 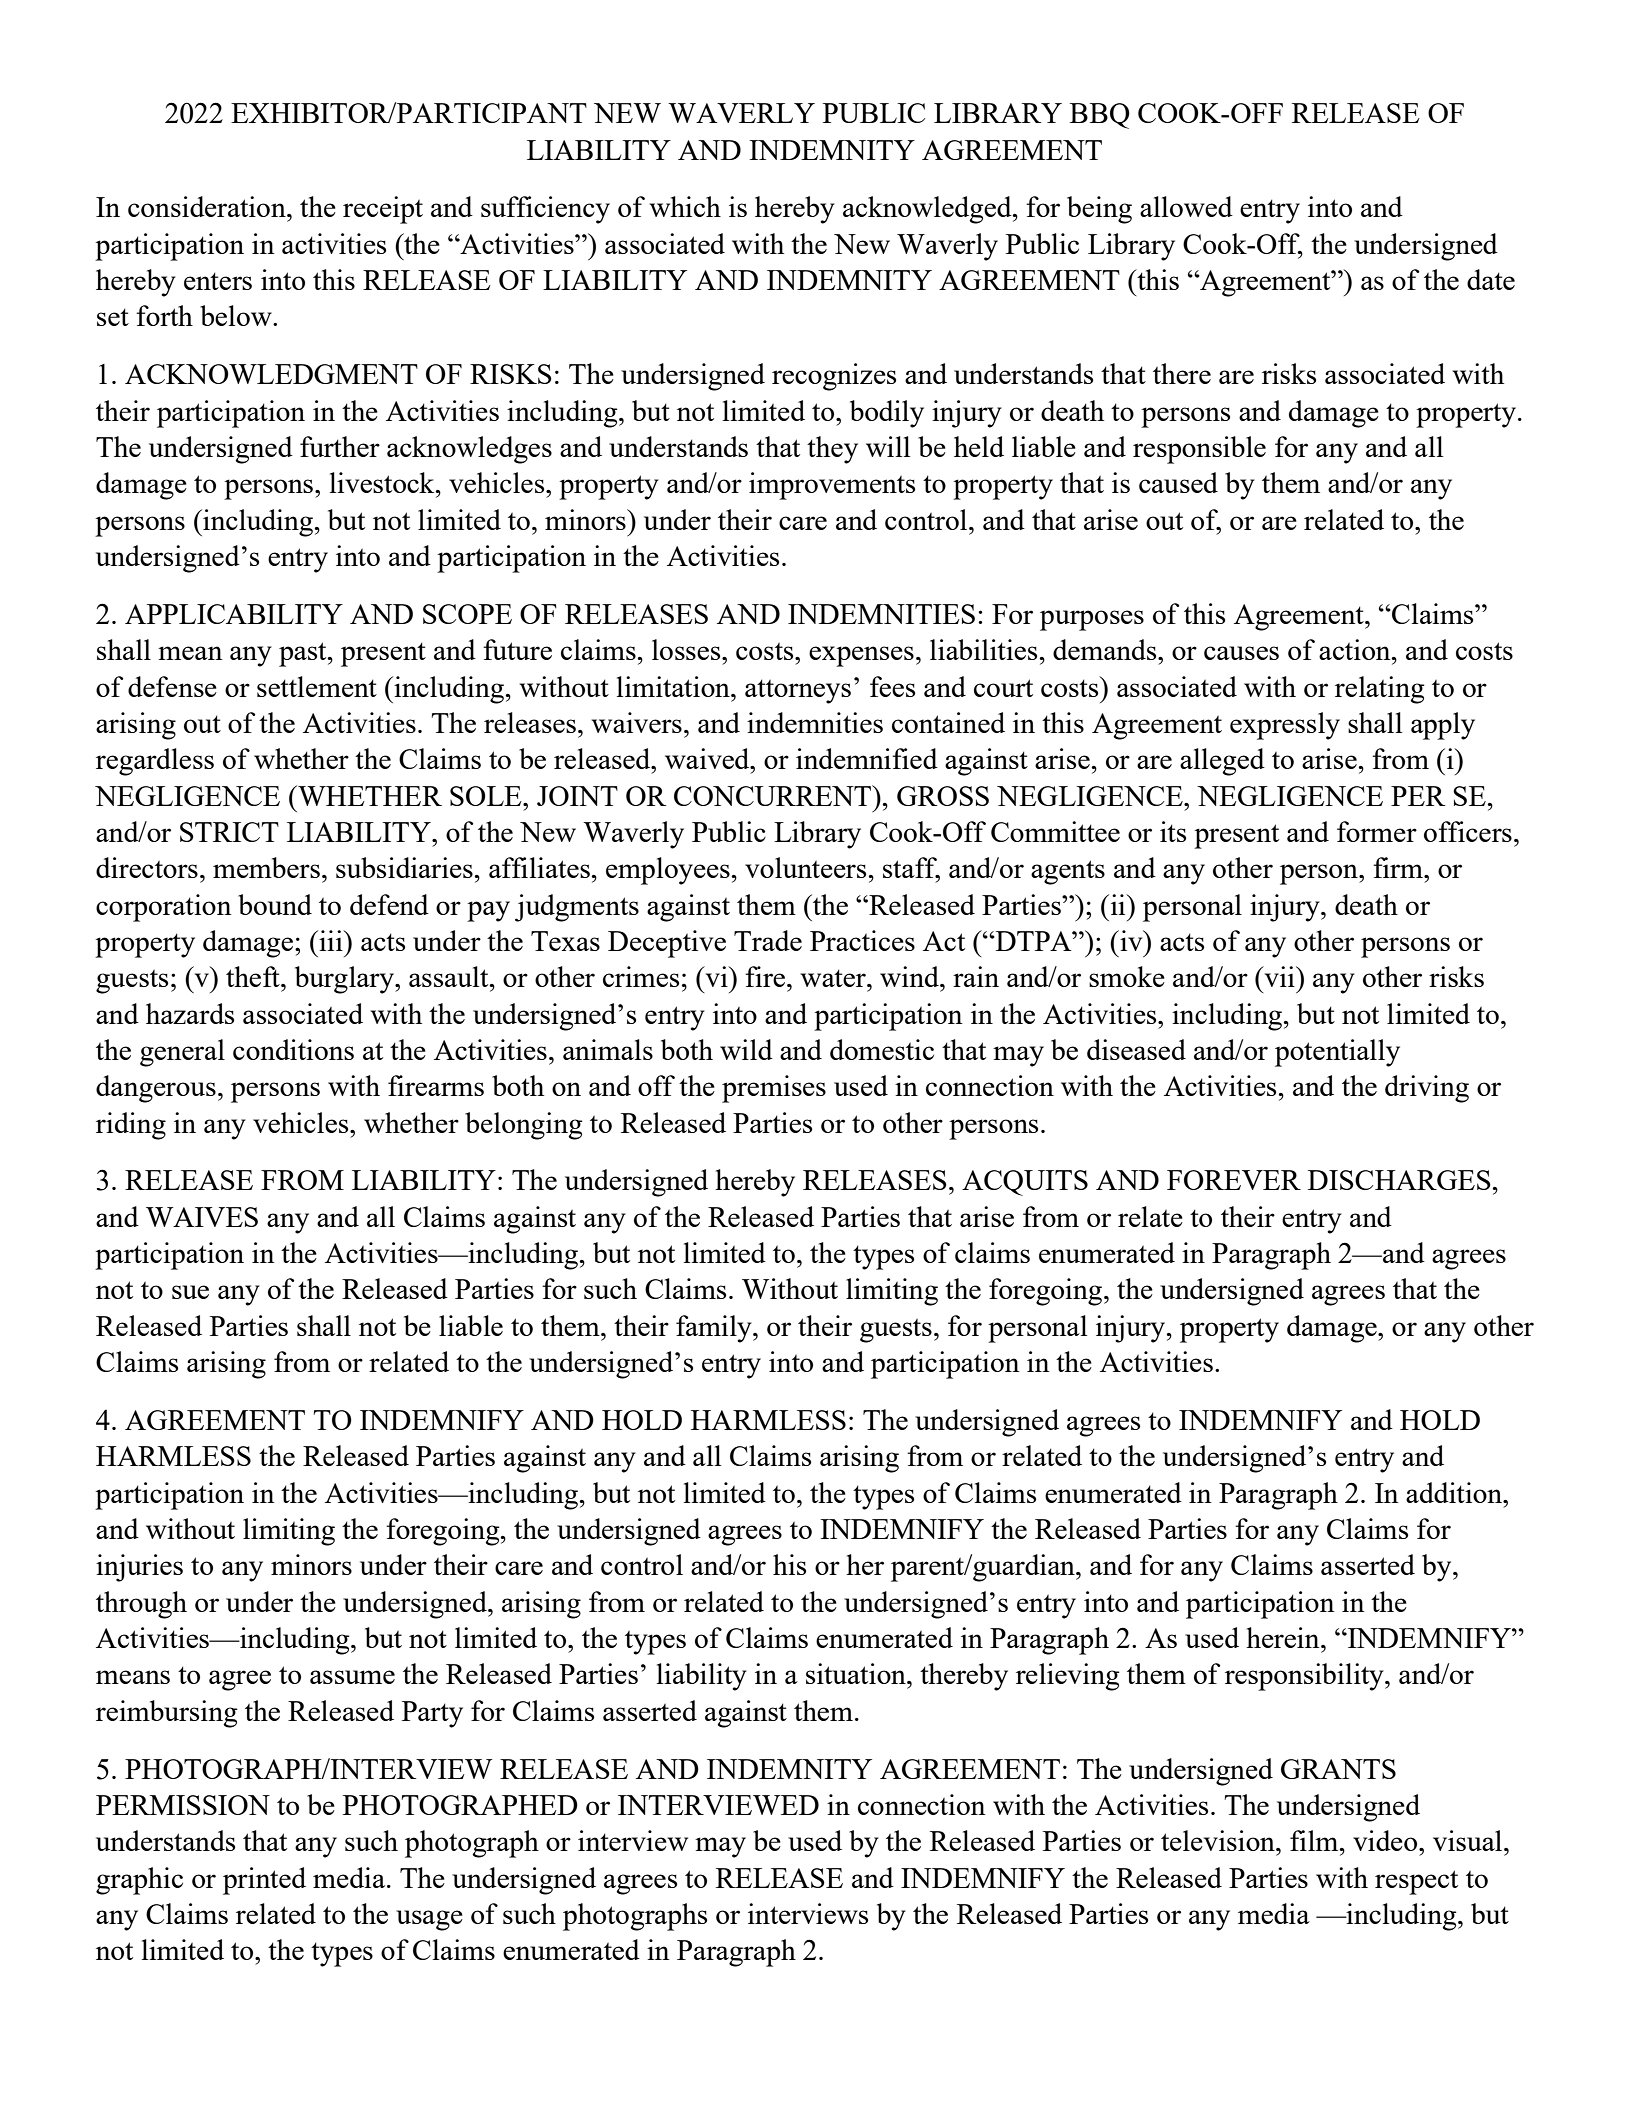 I want to click on which, so click(x=685, y=206).
